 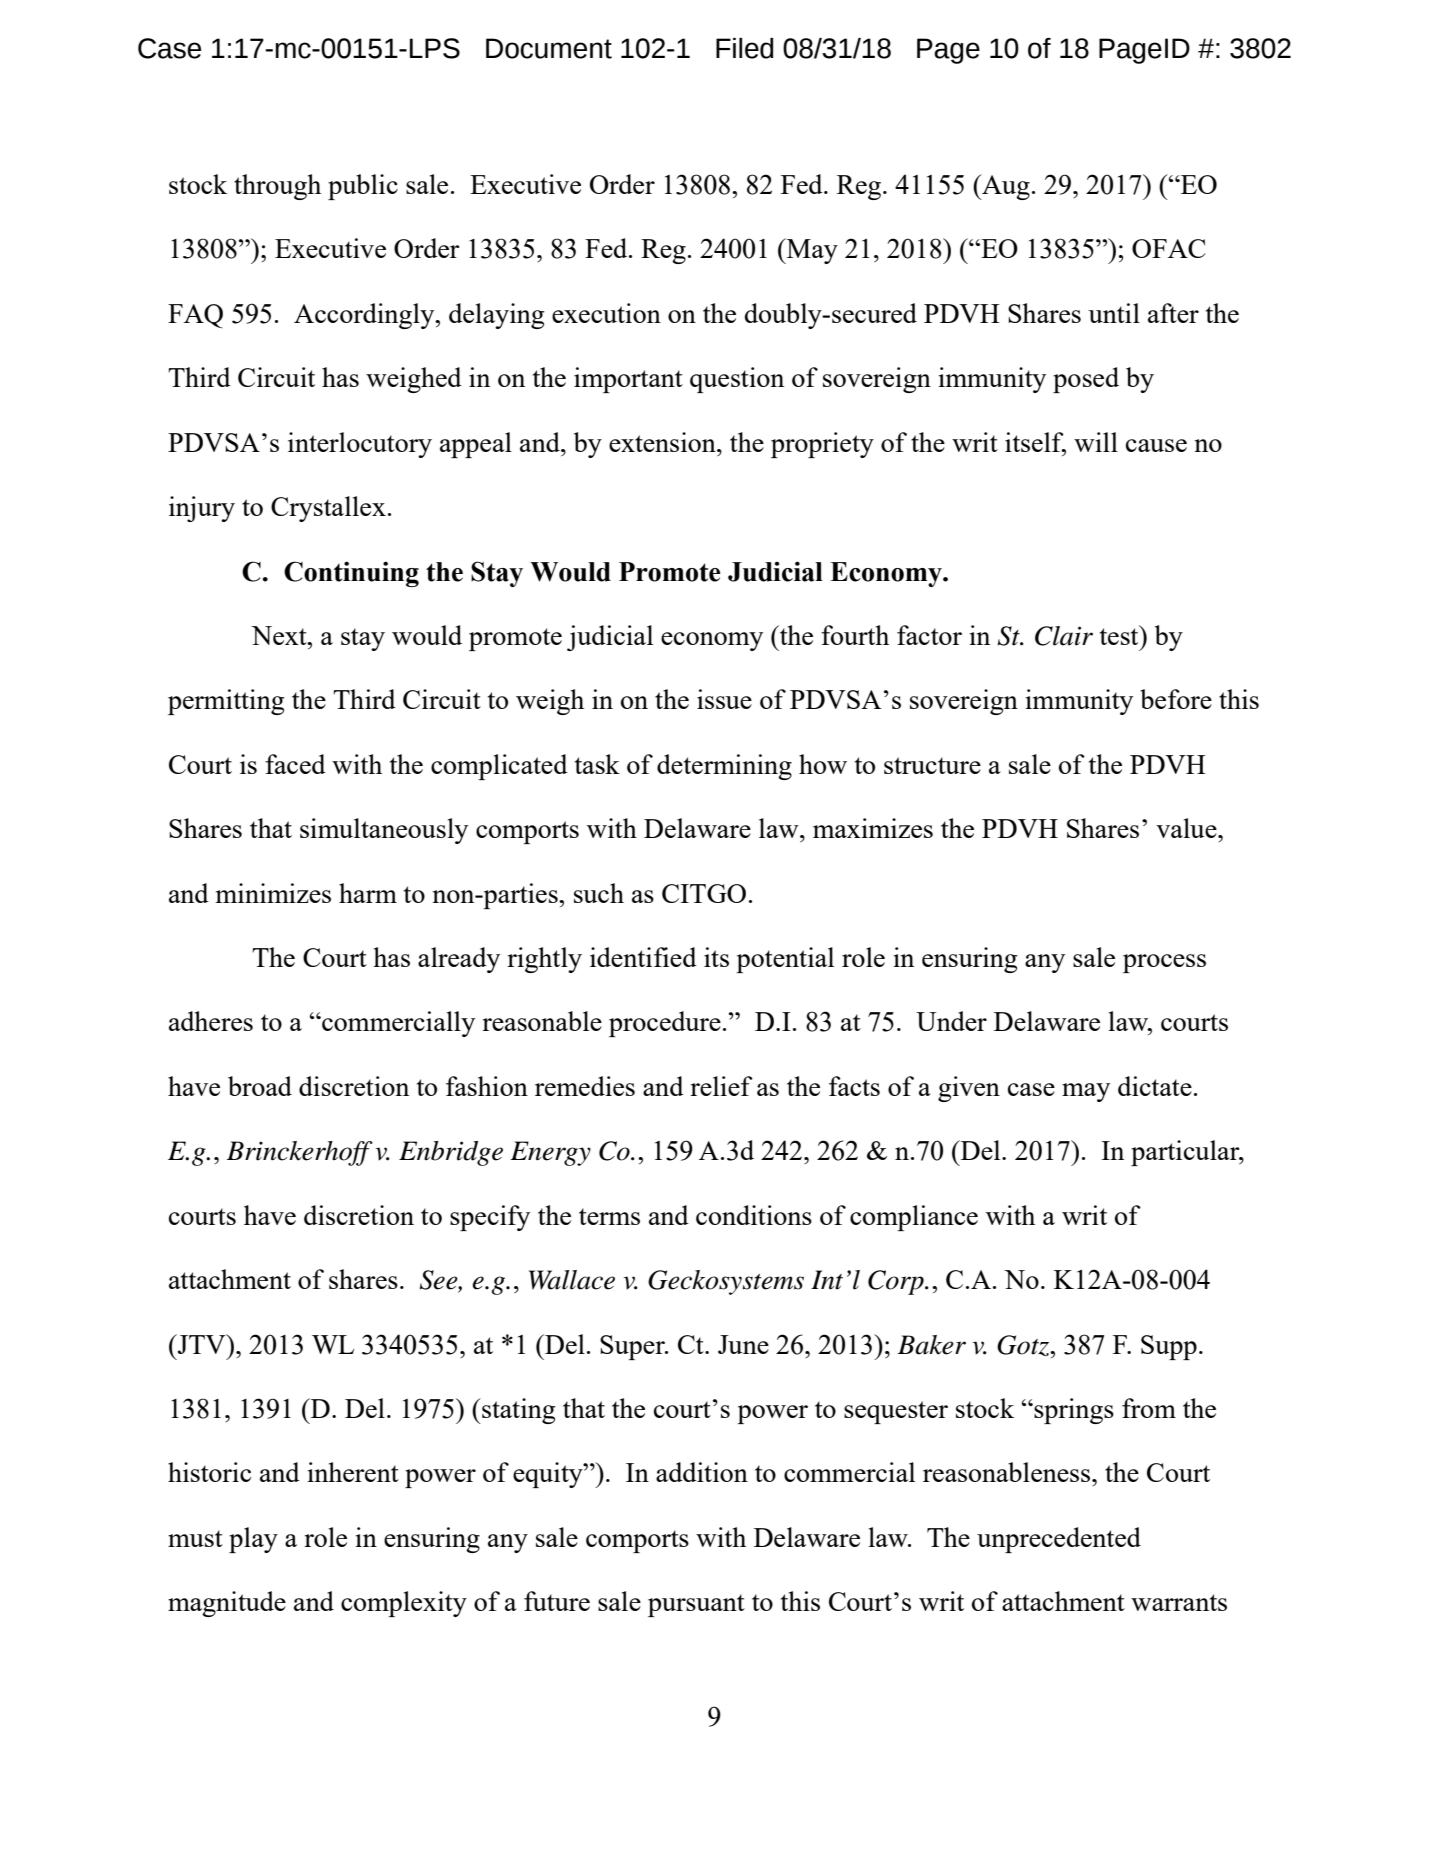 I want to click on broad, so click(x=260, y=1086).
